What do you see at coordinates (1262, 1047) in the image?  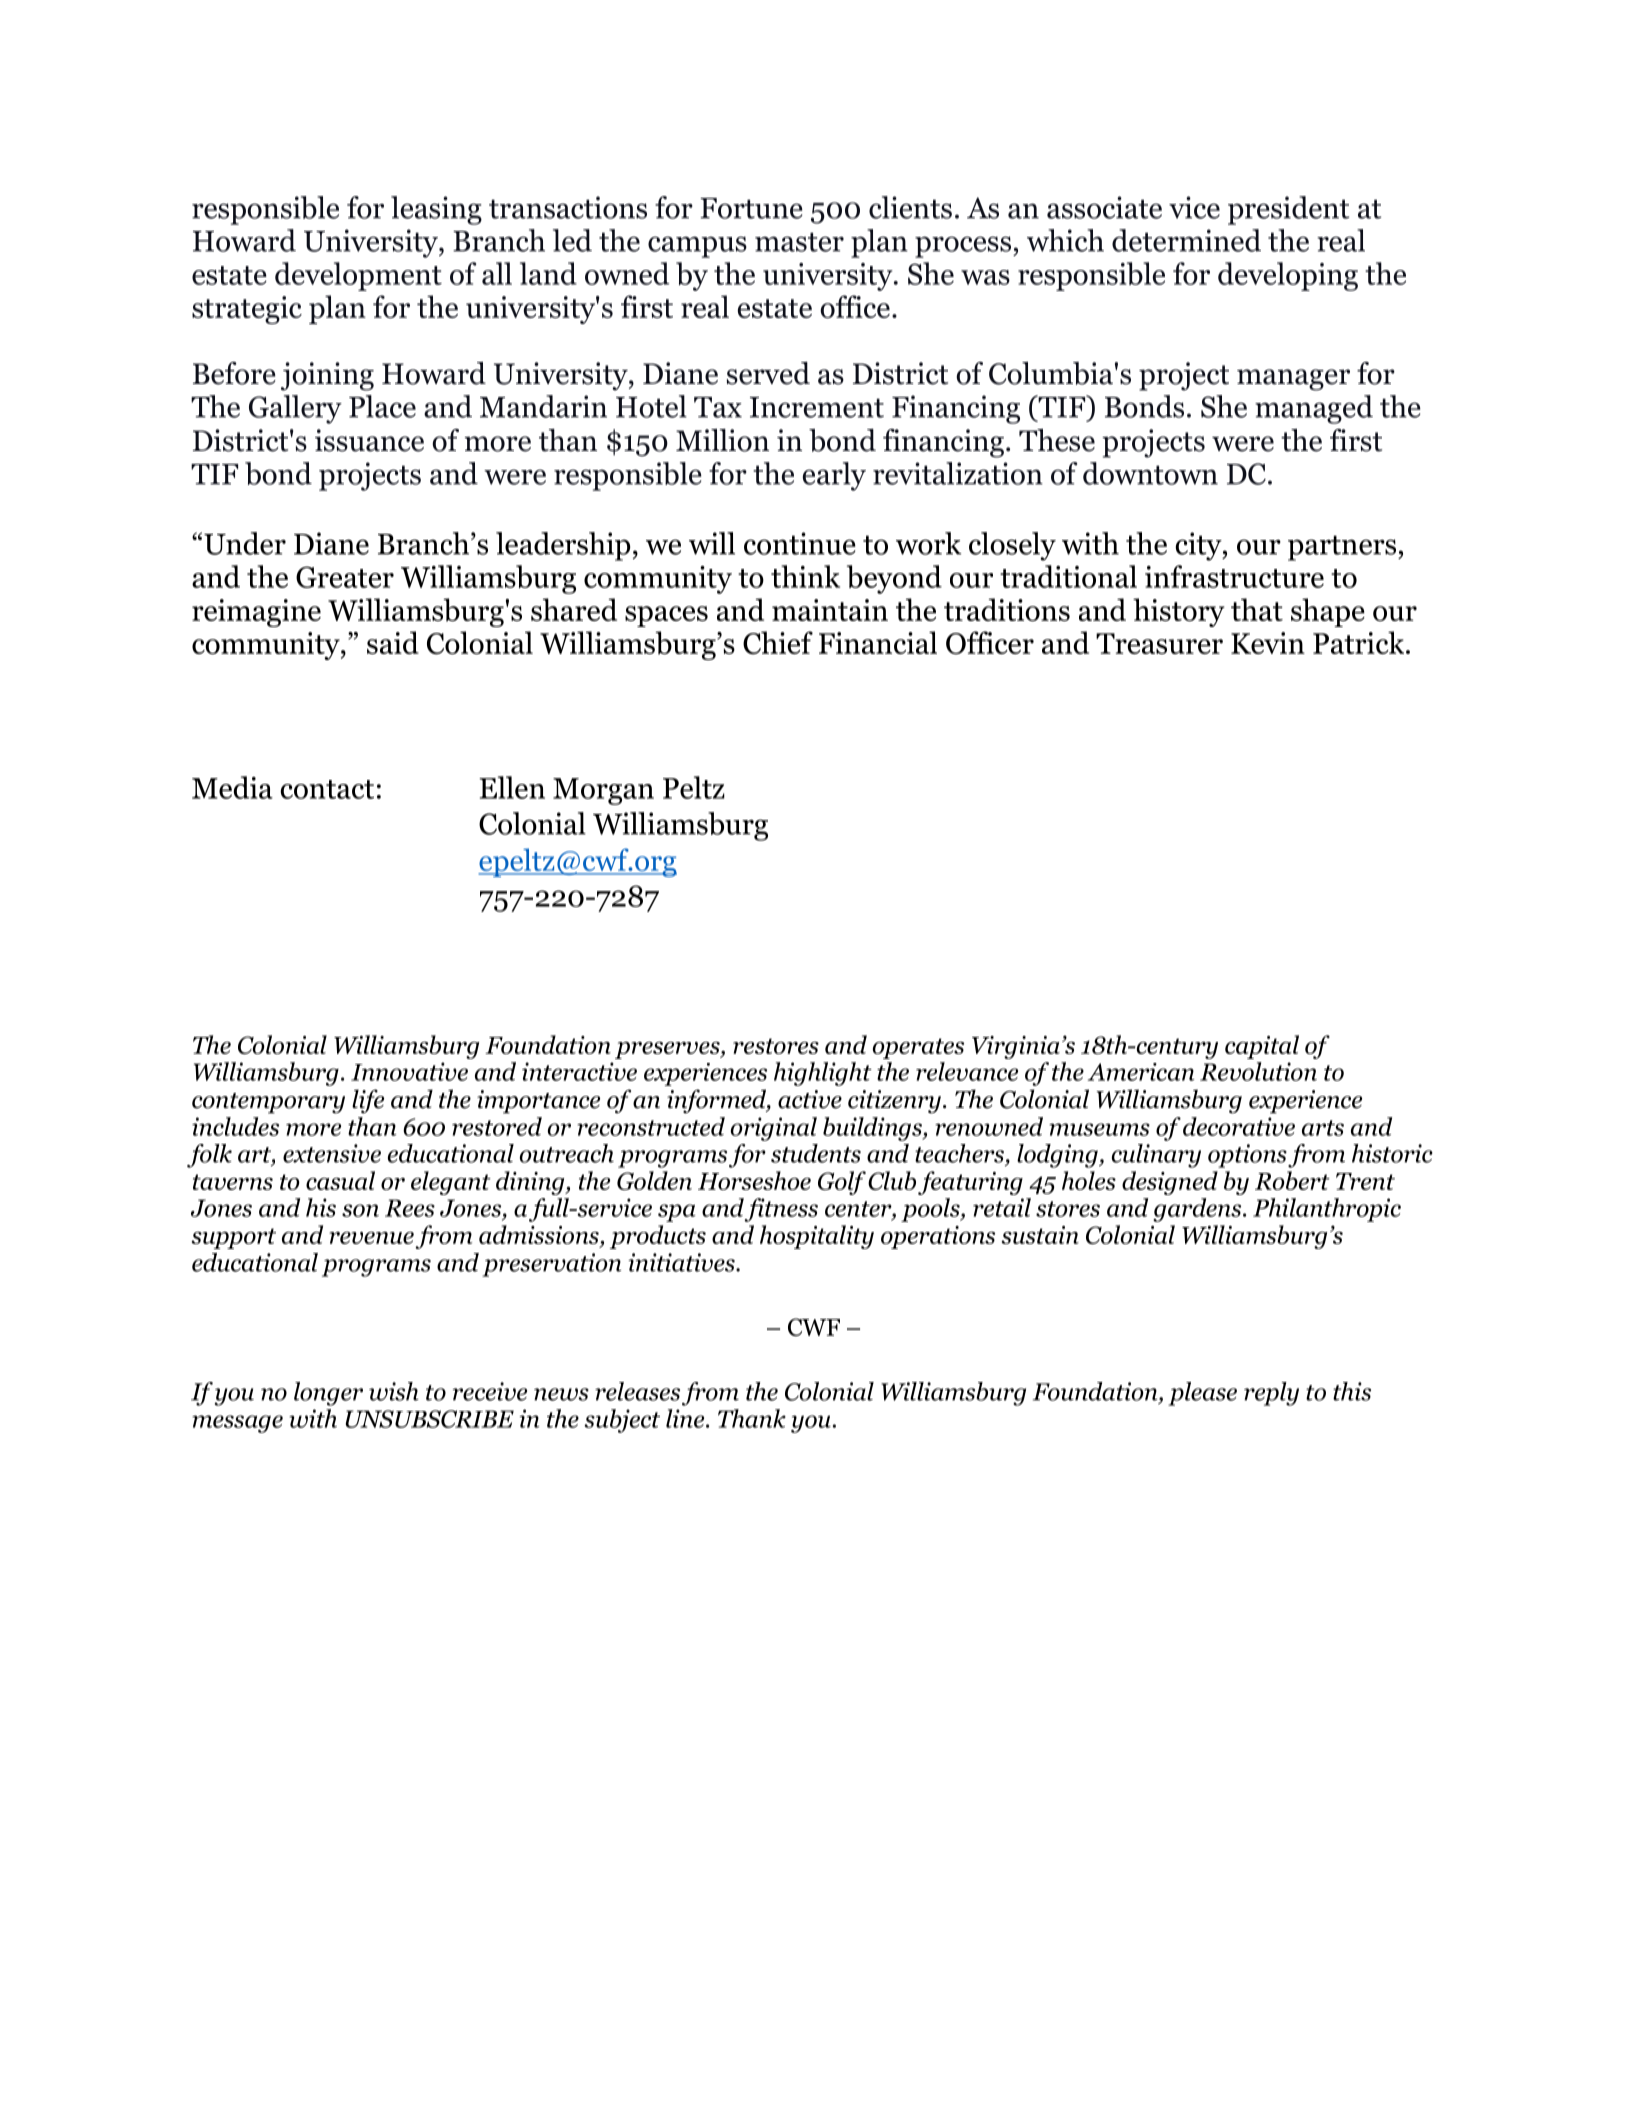 I see `capital` at bounding box center [1262, 1047].
